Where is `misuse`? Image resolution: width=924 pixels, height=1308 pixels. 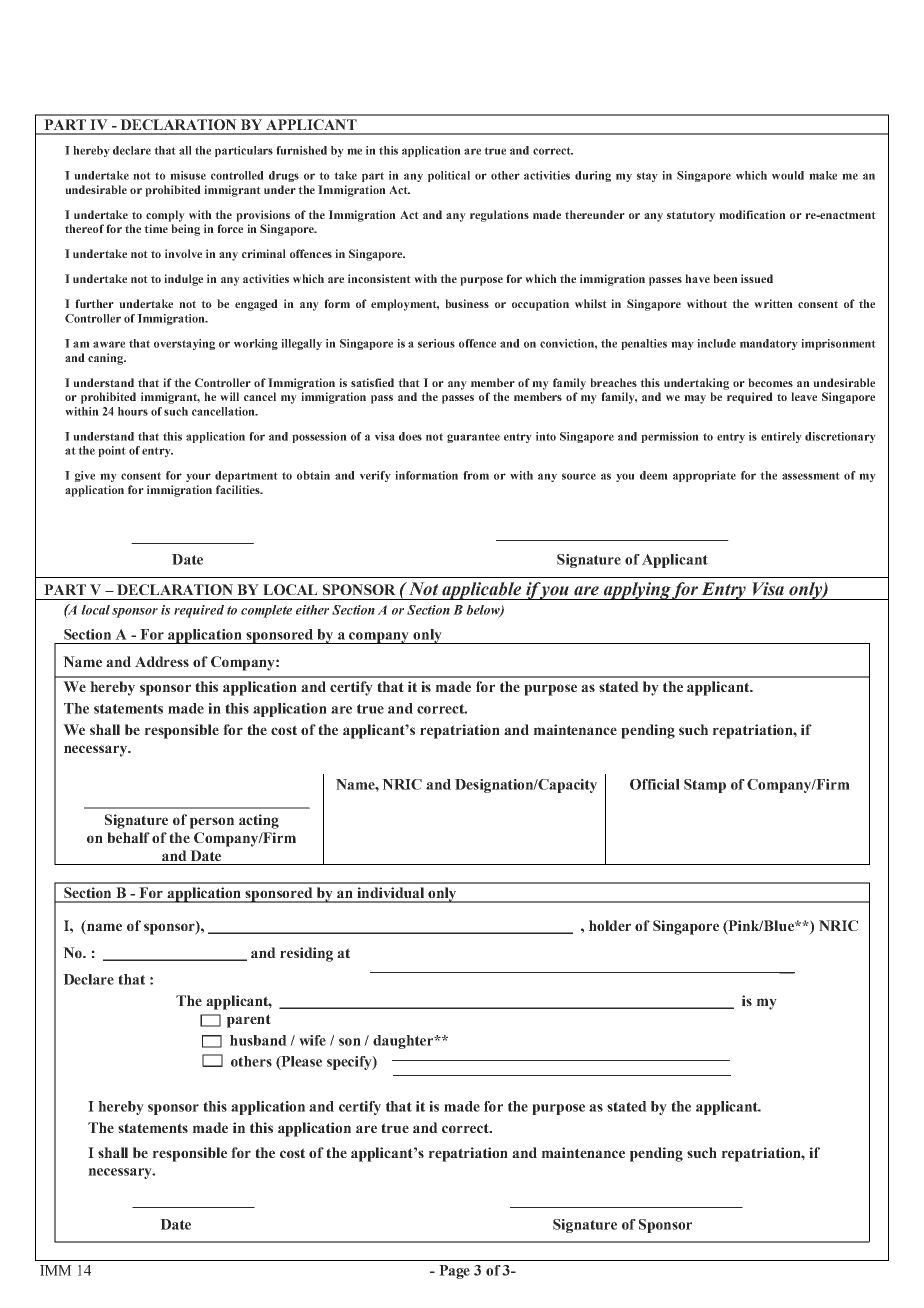
misuse is located at coordinates (188, 175).
